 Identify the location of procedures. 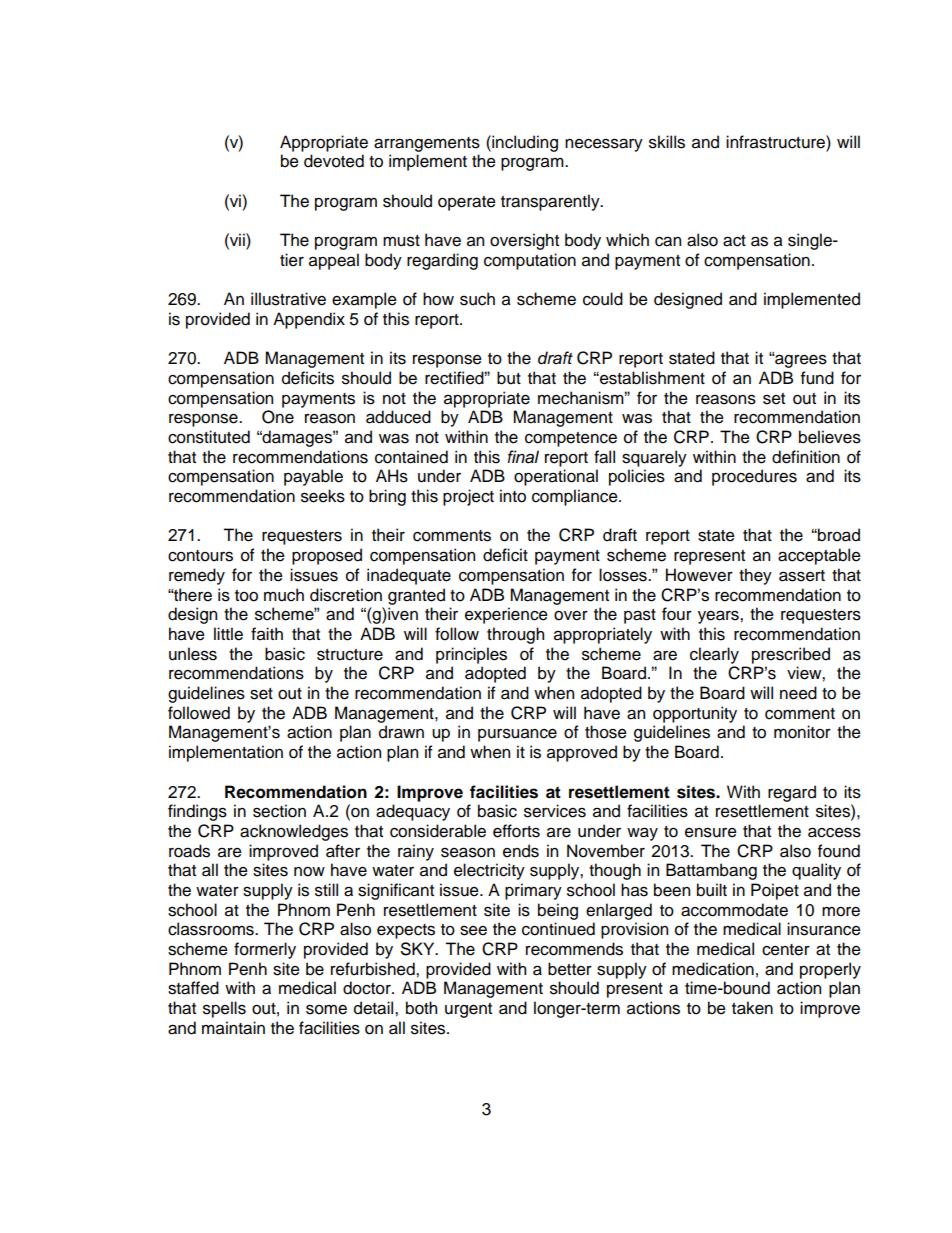
(754, 477).
